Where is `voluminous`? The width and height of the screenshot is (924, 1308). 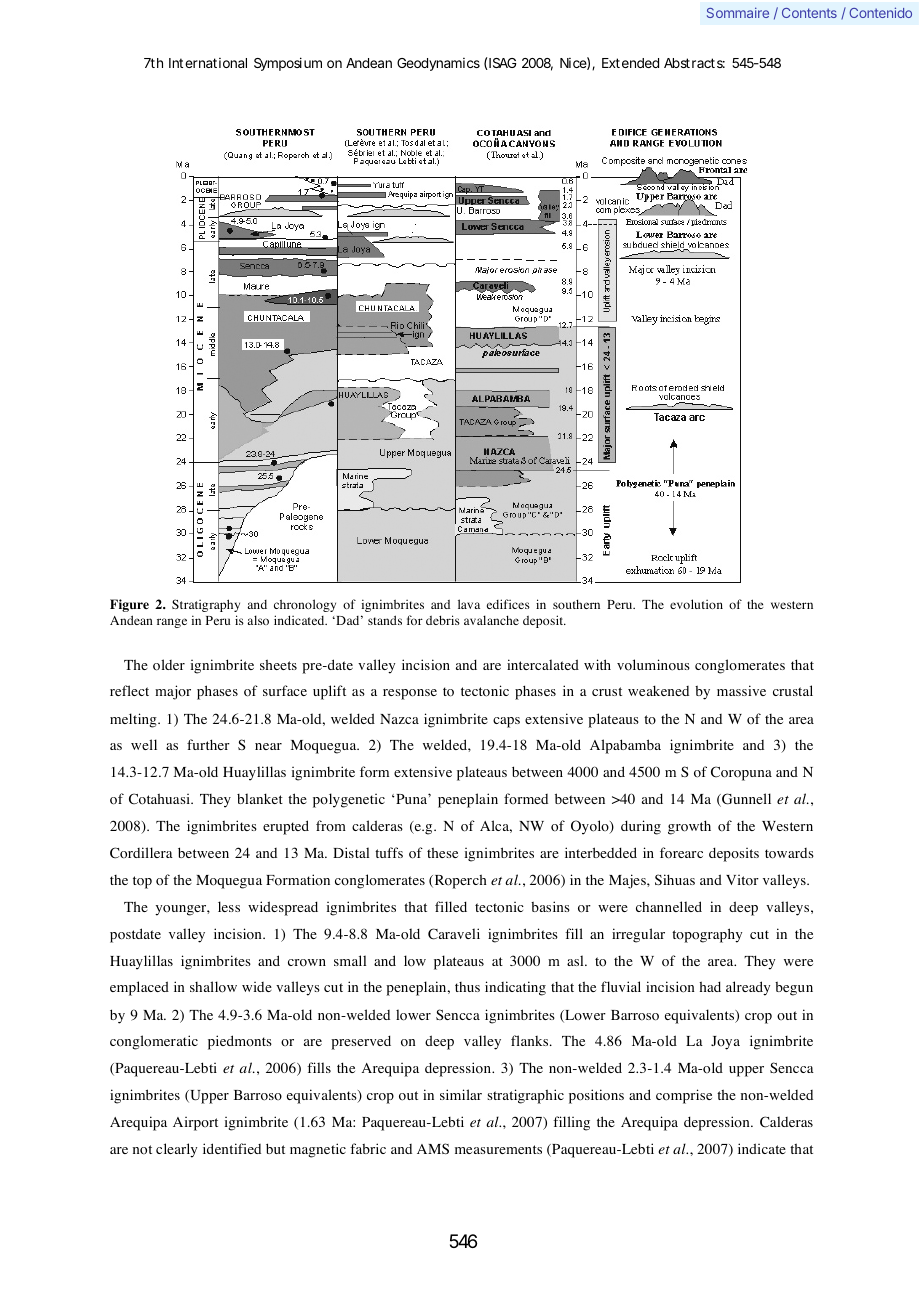 voluminous is located at coordinates (653, 665).
